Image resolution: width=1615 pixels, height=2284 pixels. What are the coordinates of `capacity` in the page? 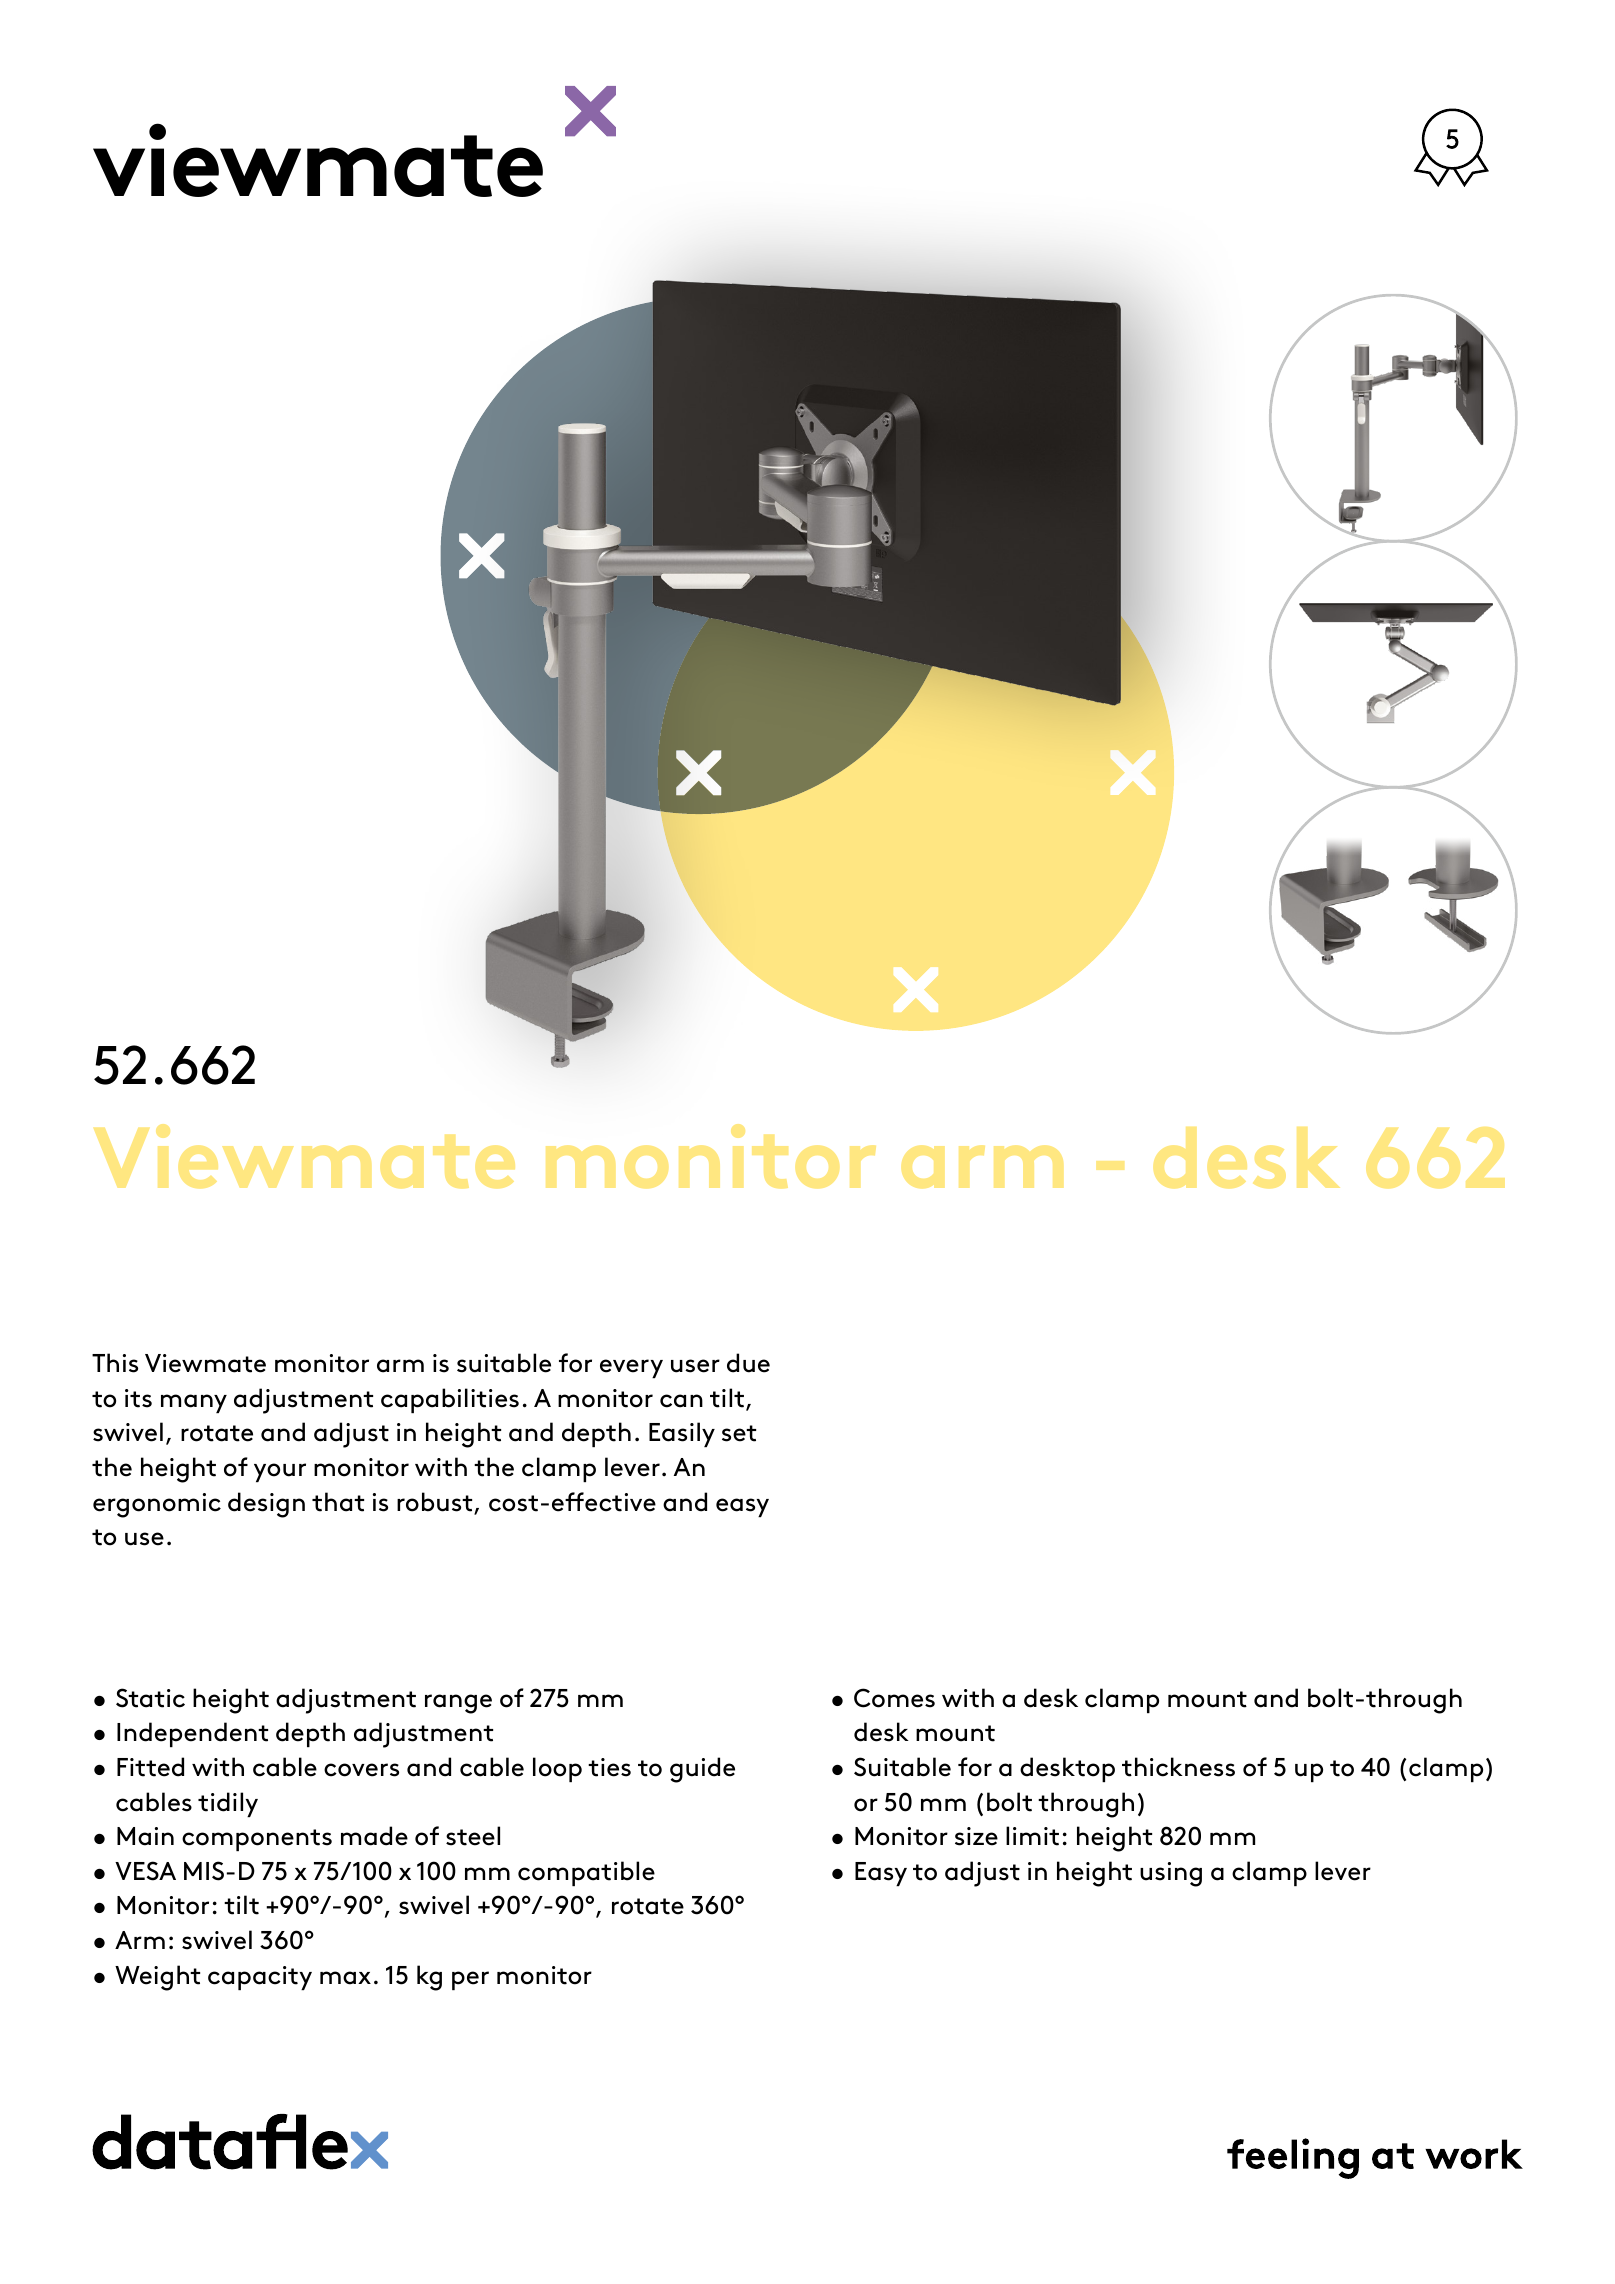 It's located at (260, 1978).
